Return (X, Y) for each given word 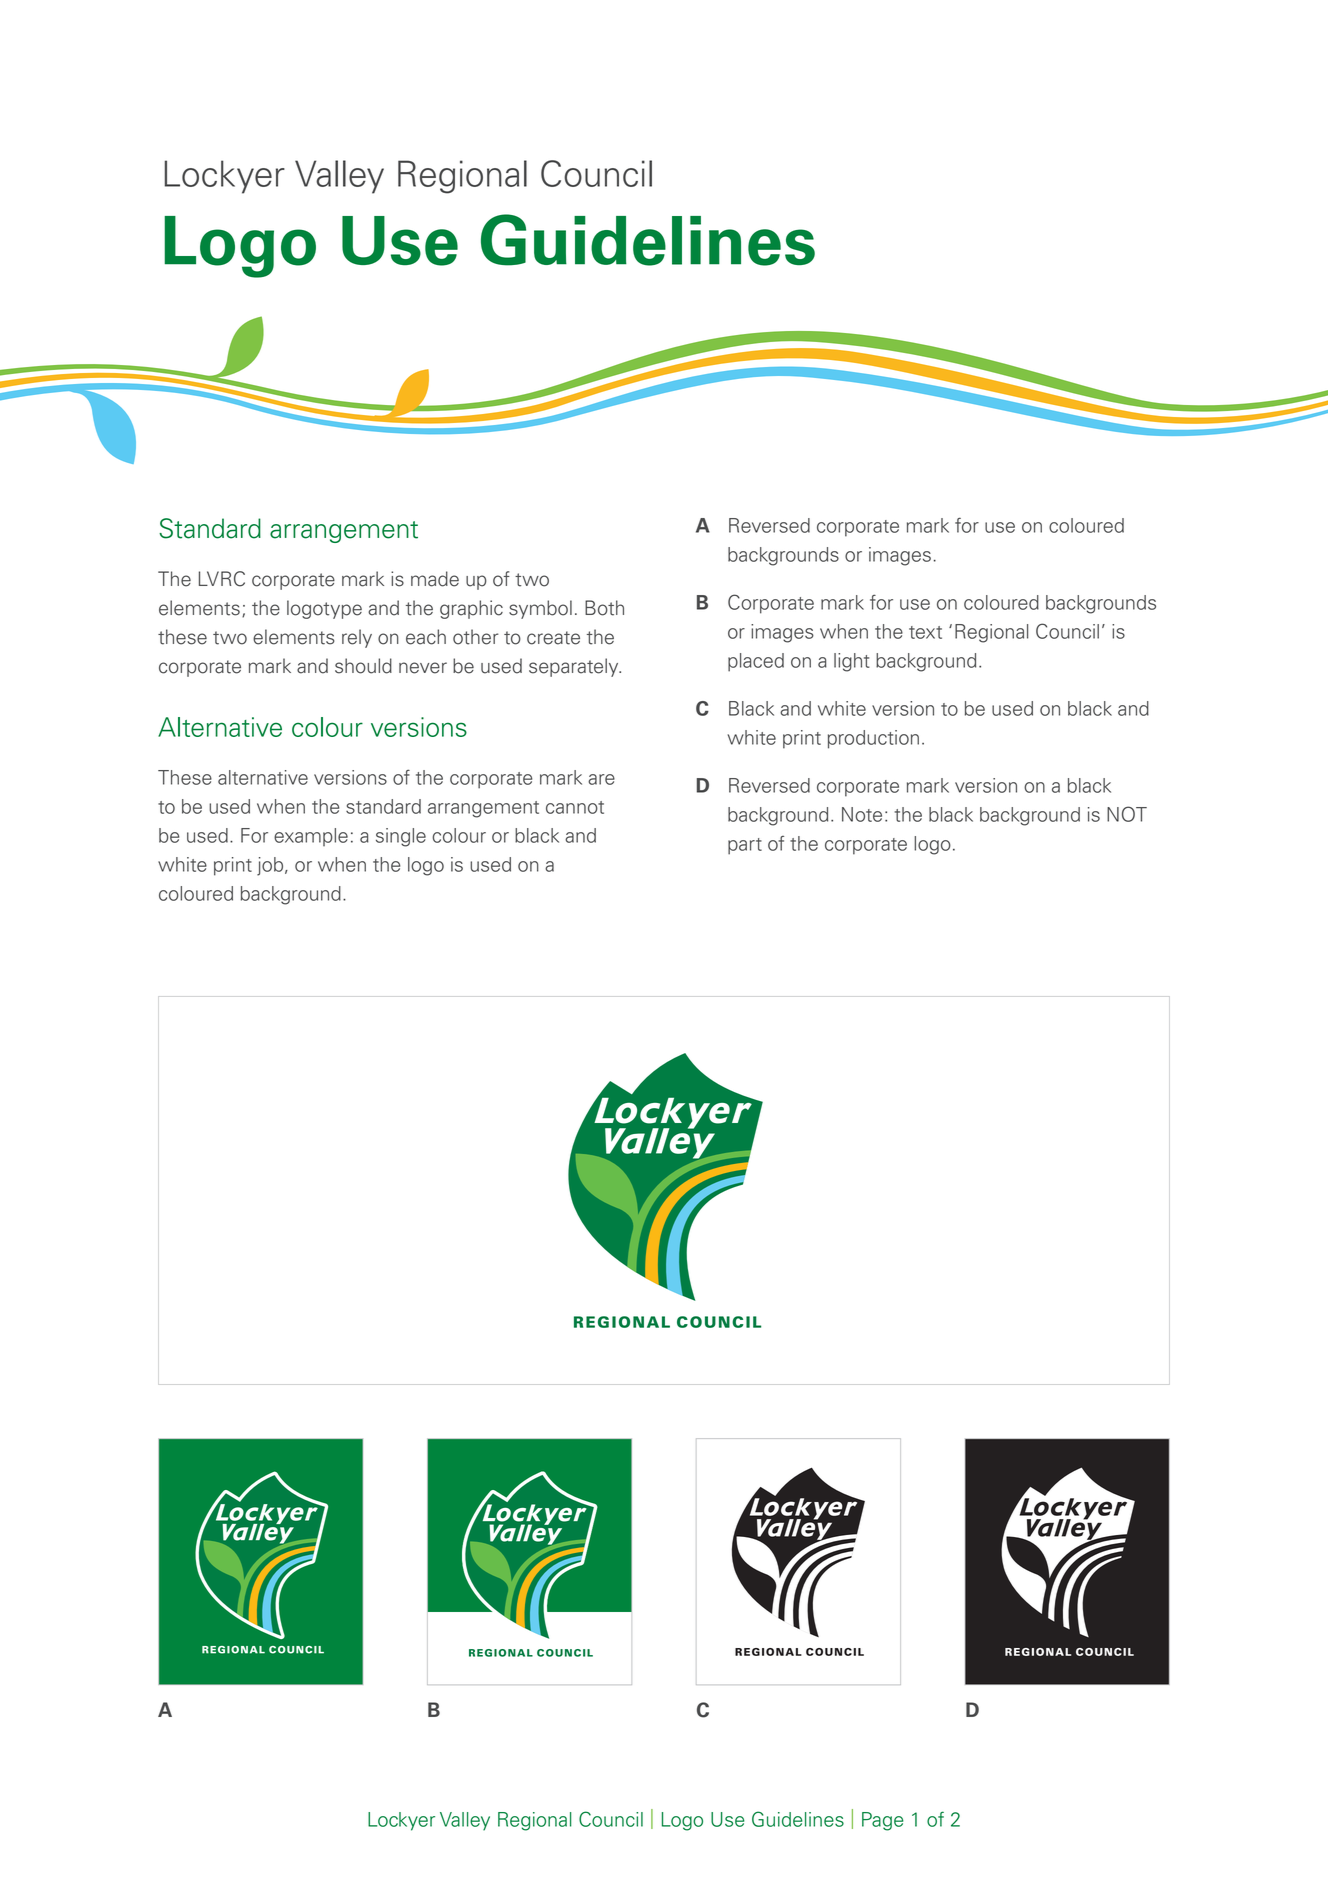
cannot (575, 807)
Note (862, 814)
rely (357, 638)
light (852, 662)
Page (883, 1821)
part (745, 846)
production (873, 739)
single (401, 837)
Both (604, 608)
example (311, 837)
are (601, 779)
